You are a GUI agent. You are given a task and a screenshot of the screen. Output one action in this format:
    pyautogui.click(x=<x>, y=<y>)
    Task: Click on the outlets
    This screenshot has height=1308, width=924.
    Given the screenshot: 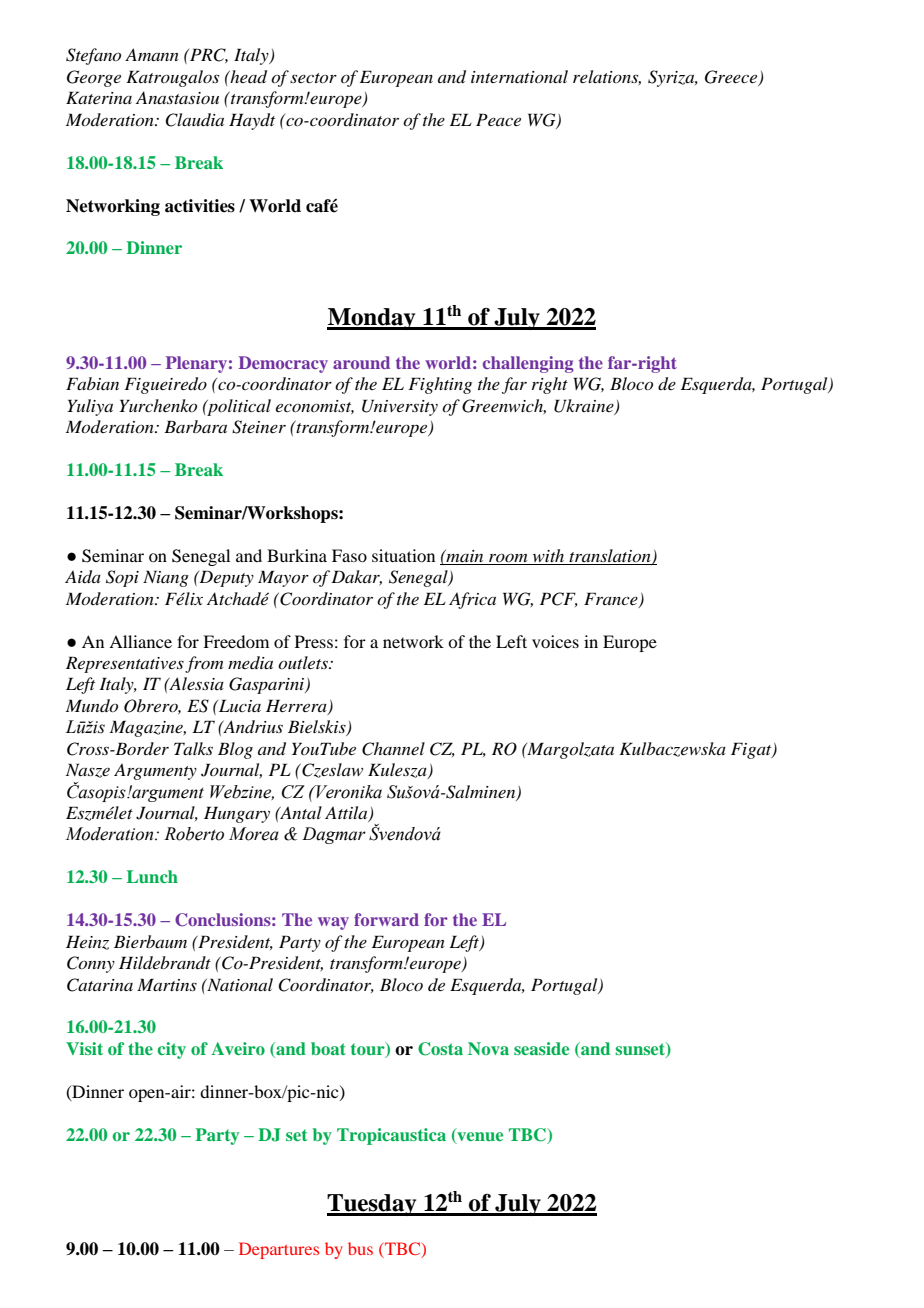 What is the action you would take?
    pyautogui.click(x=304, y=662)
